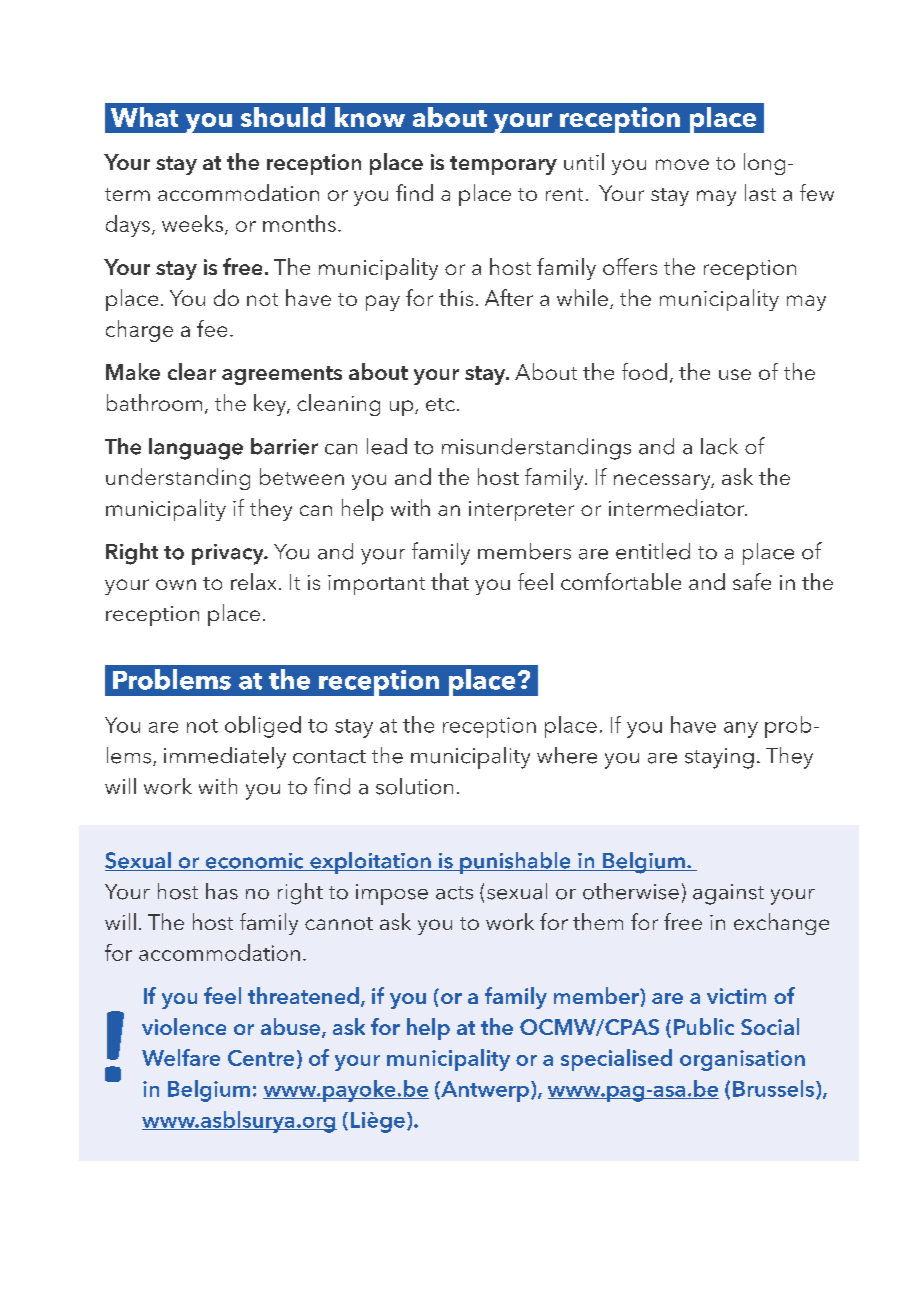 The height and width of the screenshot is (1311, 924). What do you see at coordinates (503, 165) in the screenshot?
I see `temporary` at bounding box center [503, 165].
